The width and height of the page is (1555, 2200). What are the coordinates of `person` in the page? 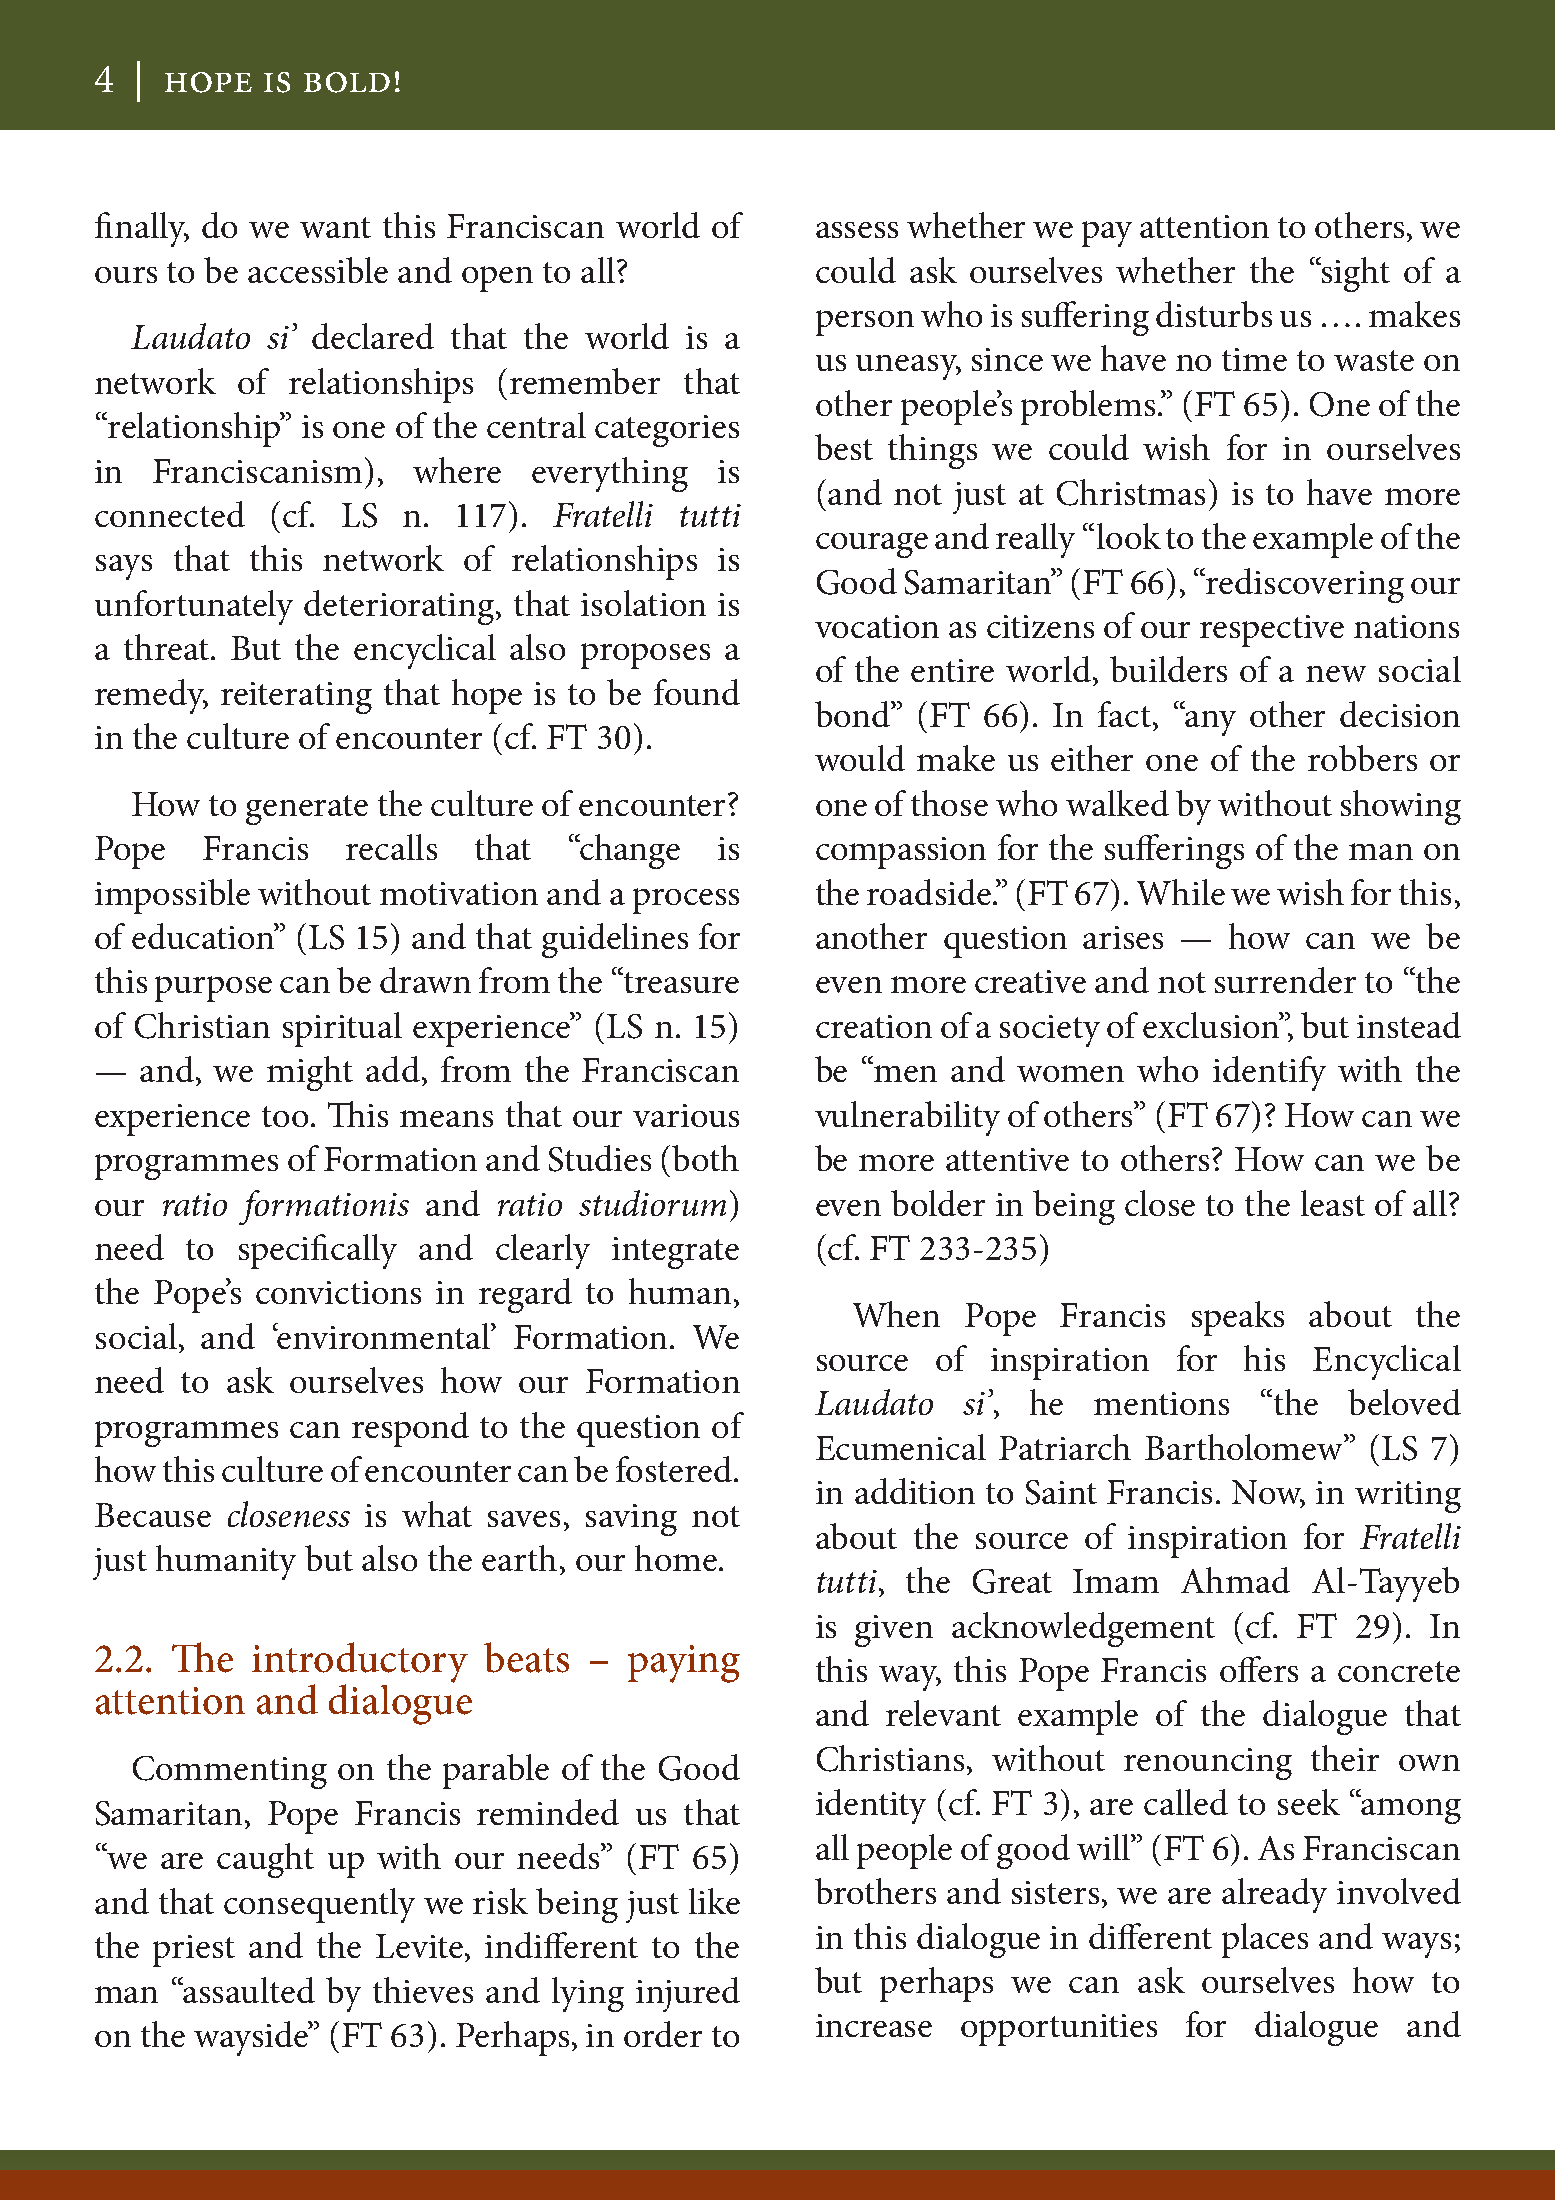 It's located at (865, 323).
